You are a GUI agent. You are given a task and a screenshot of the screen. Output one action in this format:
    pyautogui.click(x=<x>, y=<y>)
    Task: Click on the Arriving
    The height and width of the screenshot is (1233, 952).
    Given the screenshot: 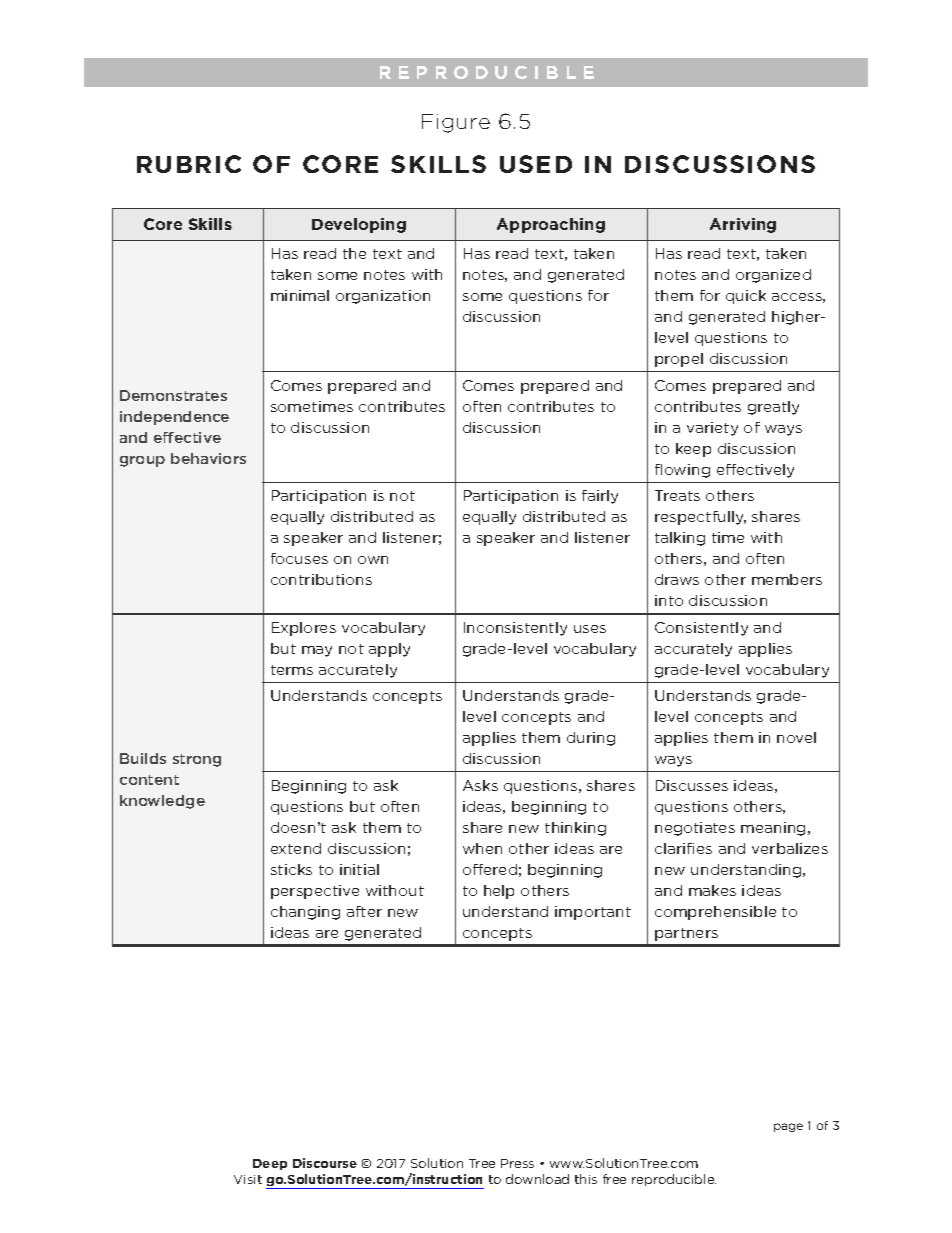 What is the action you would take?
    pyautogui.click(x=743, y=225)
